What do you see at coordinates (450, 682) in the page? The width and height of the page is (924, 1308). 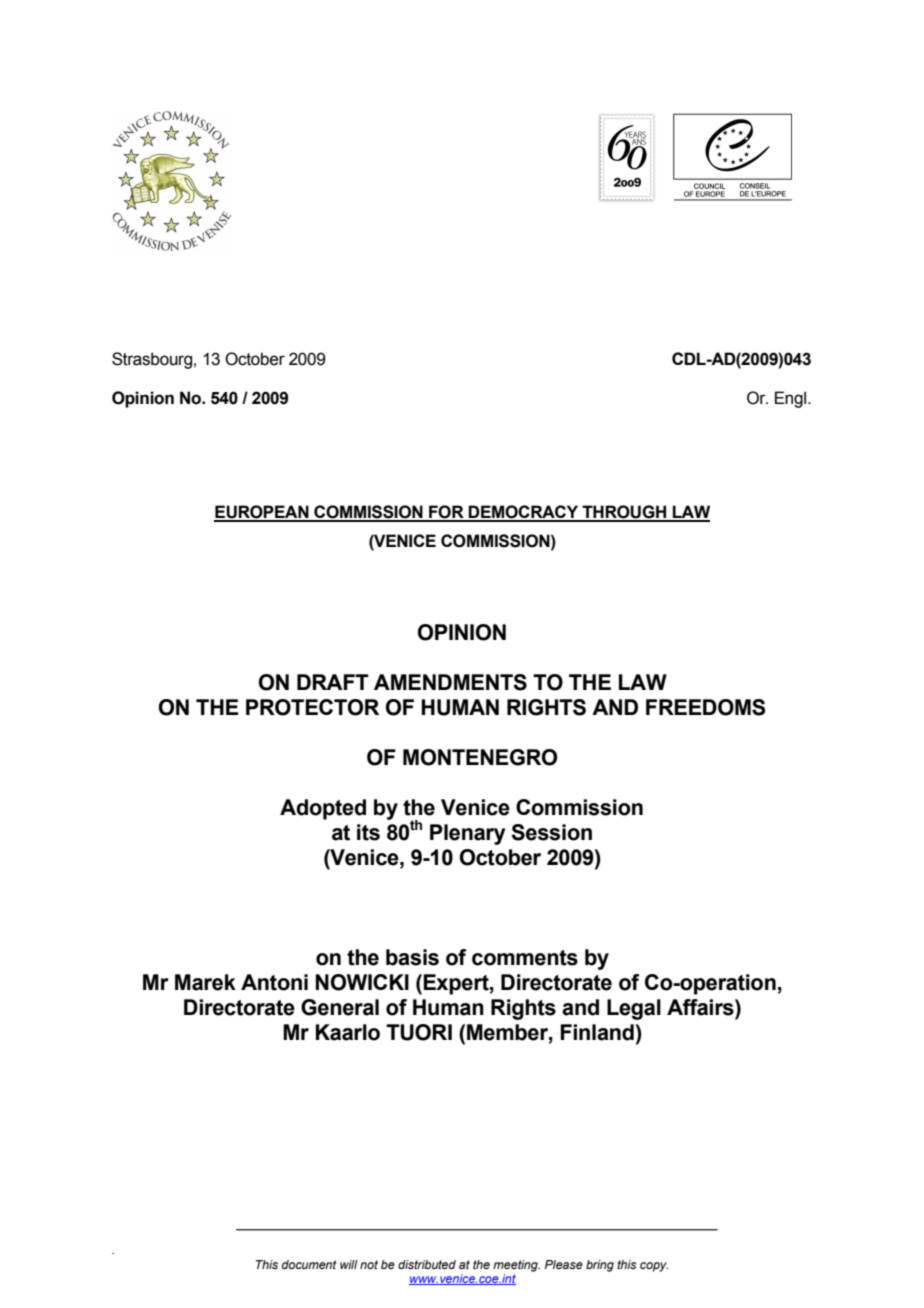 I see `AMENDMENTS` at bounding box center [450, 682].
